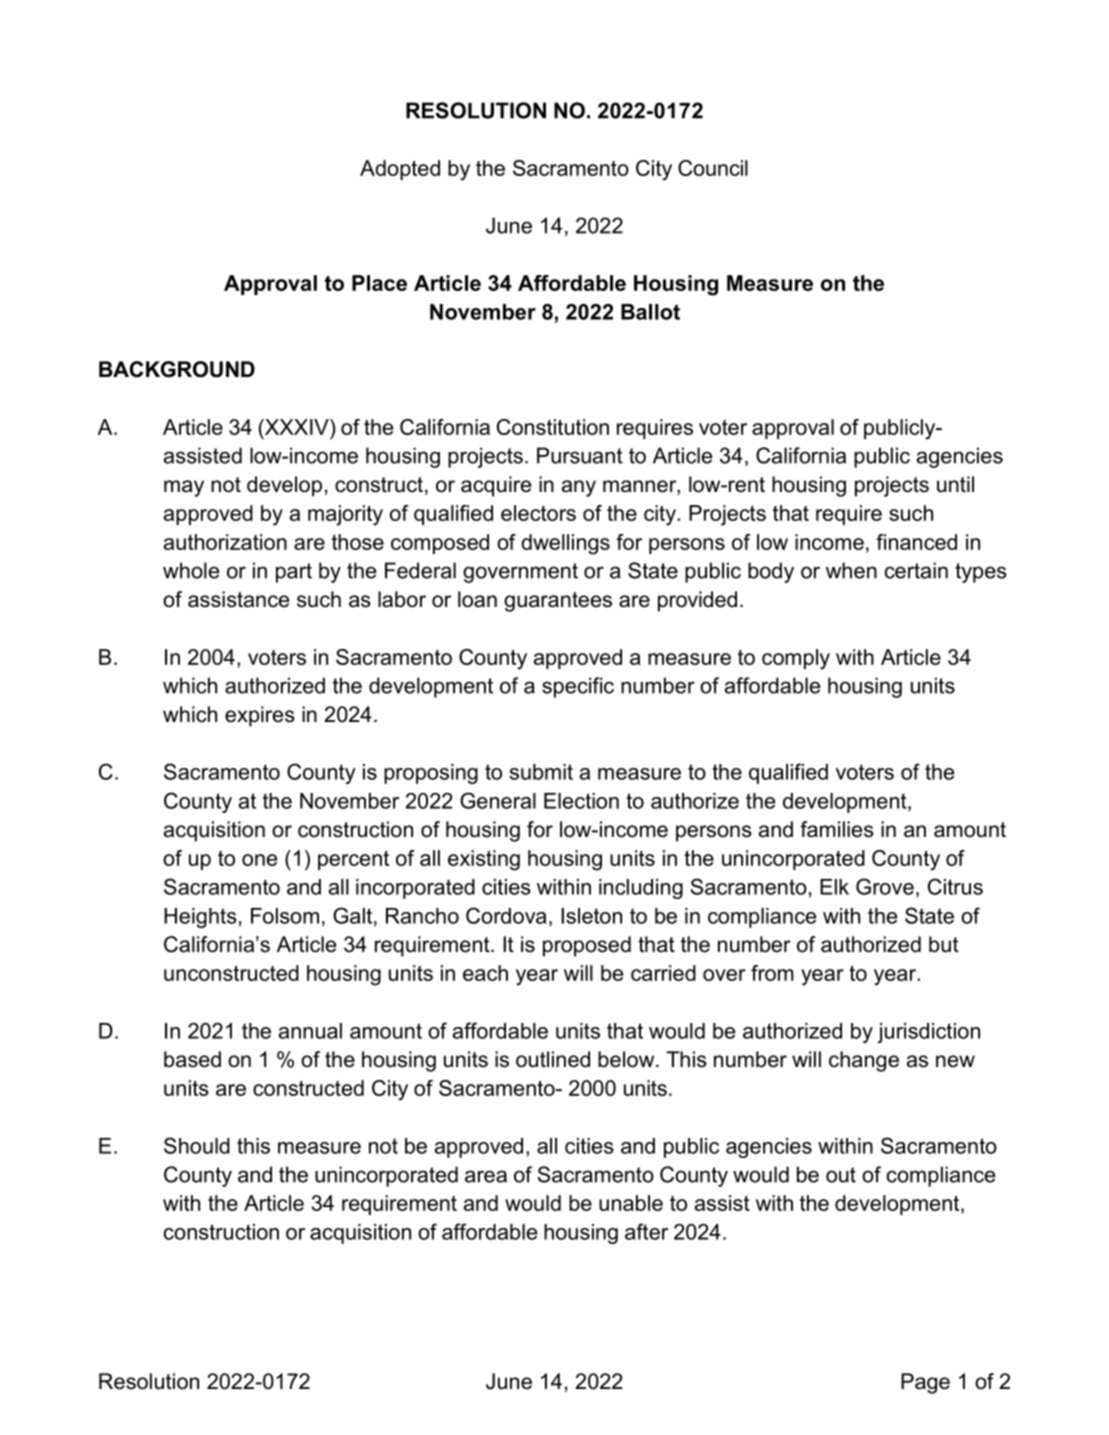 This document has height=1435, width=1109. I want to click on families, so click(837, 829).
